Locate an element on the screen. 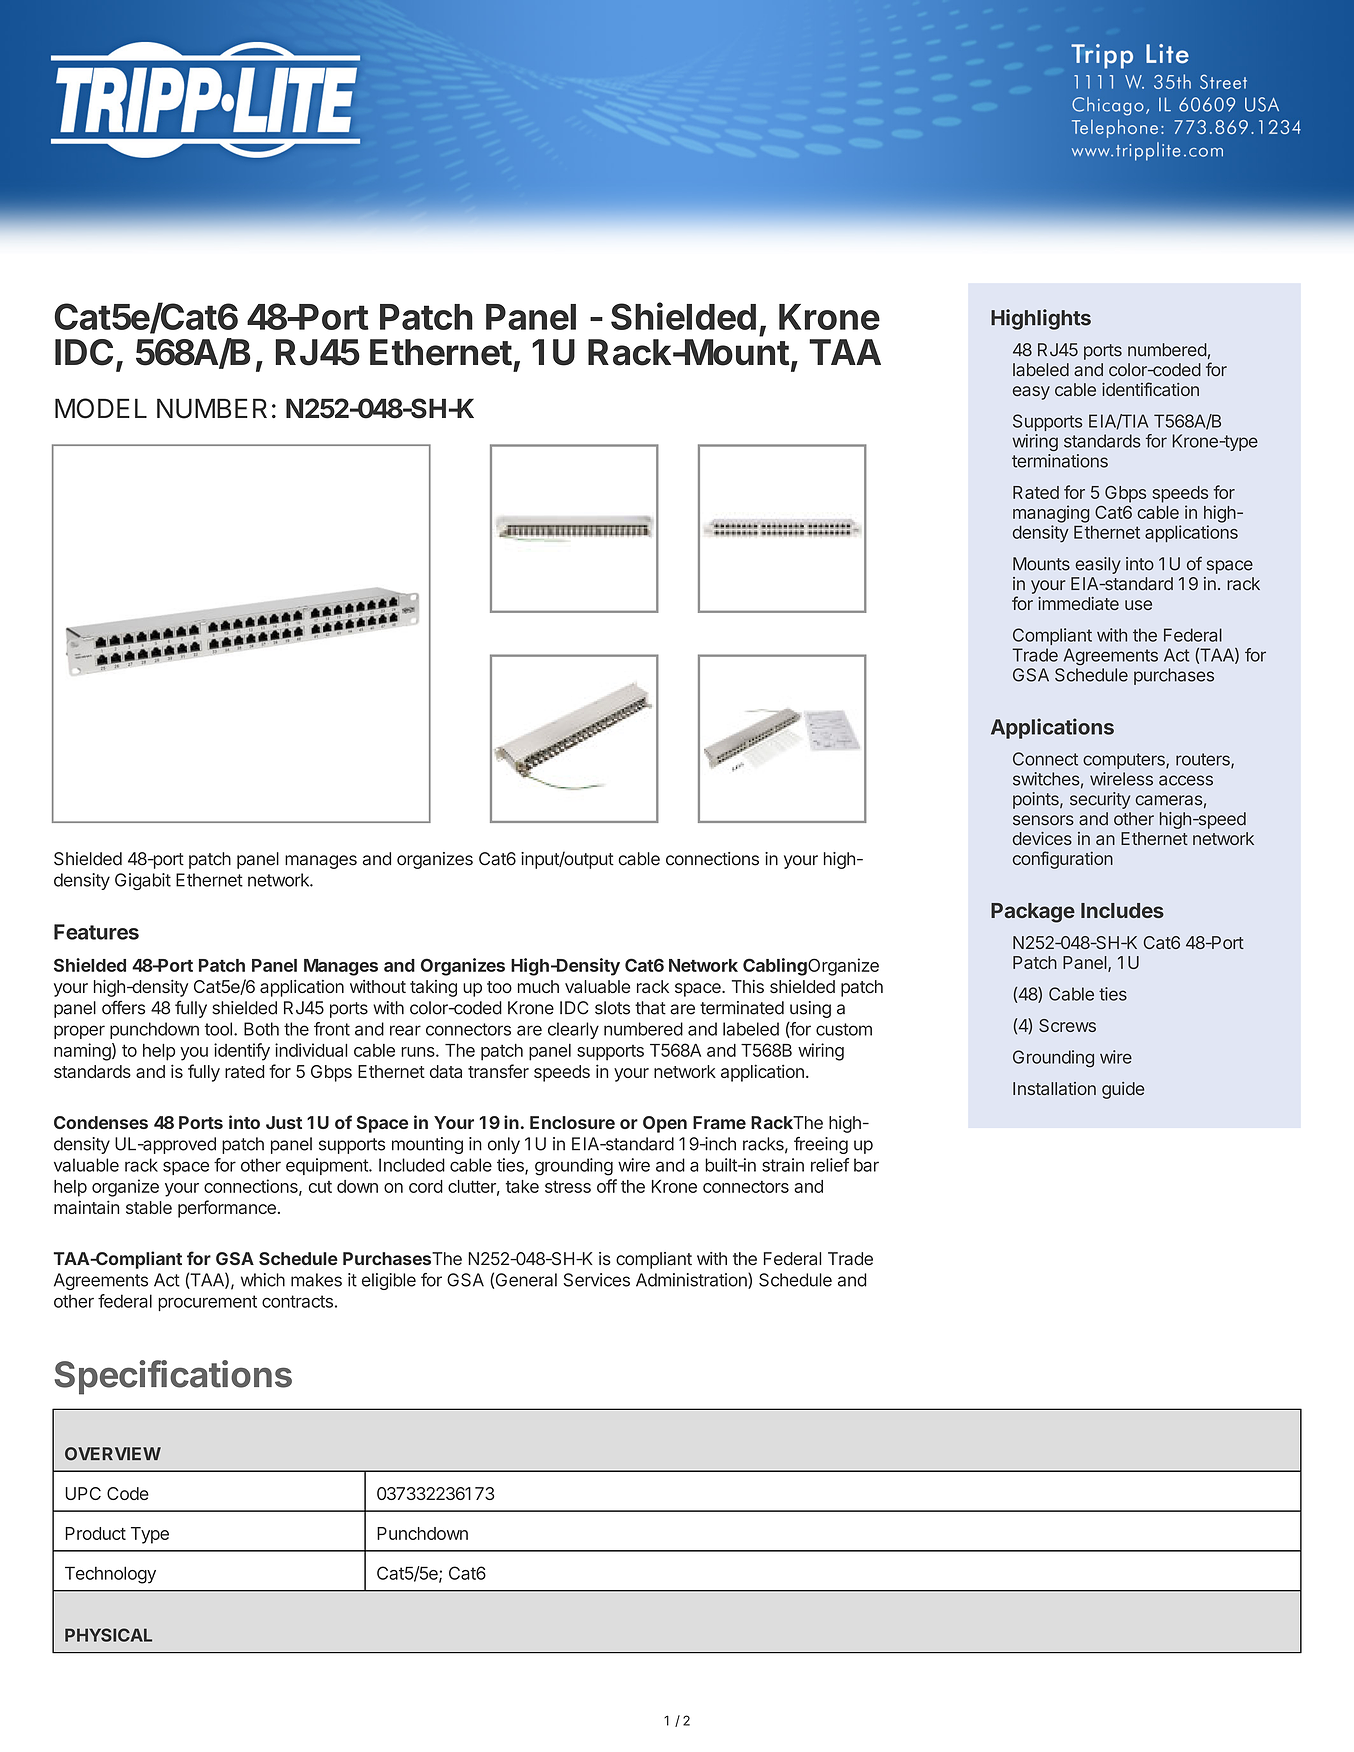 This screenshot has width=1354, height=1752. Screws is located at coordinates (1067, 1025).
